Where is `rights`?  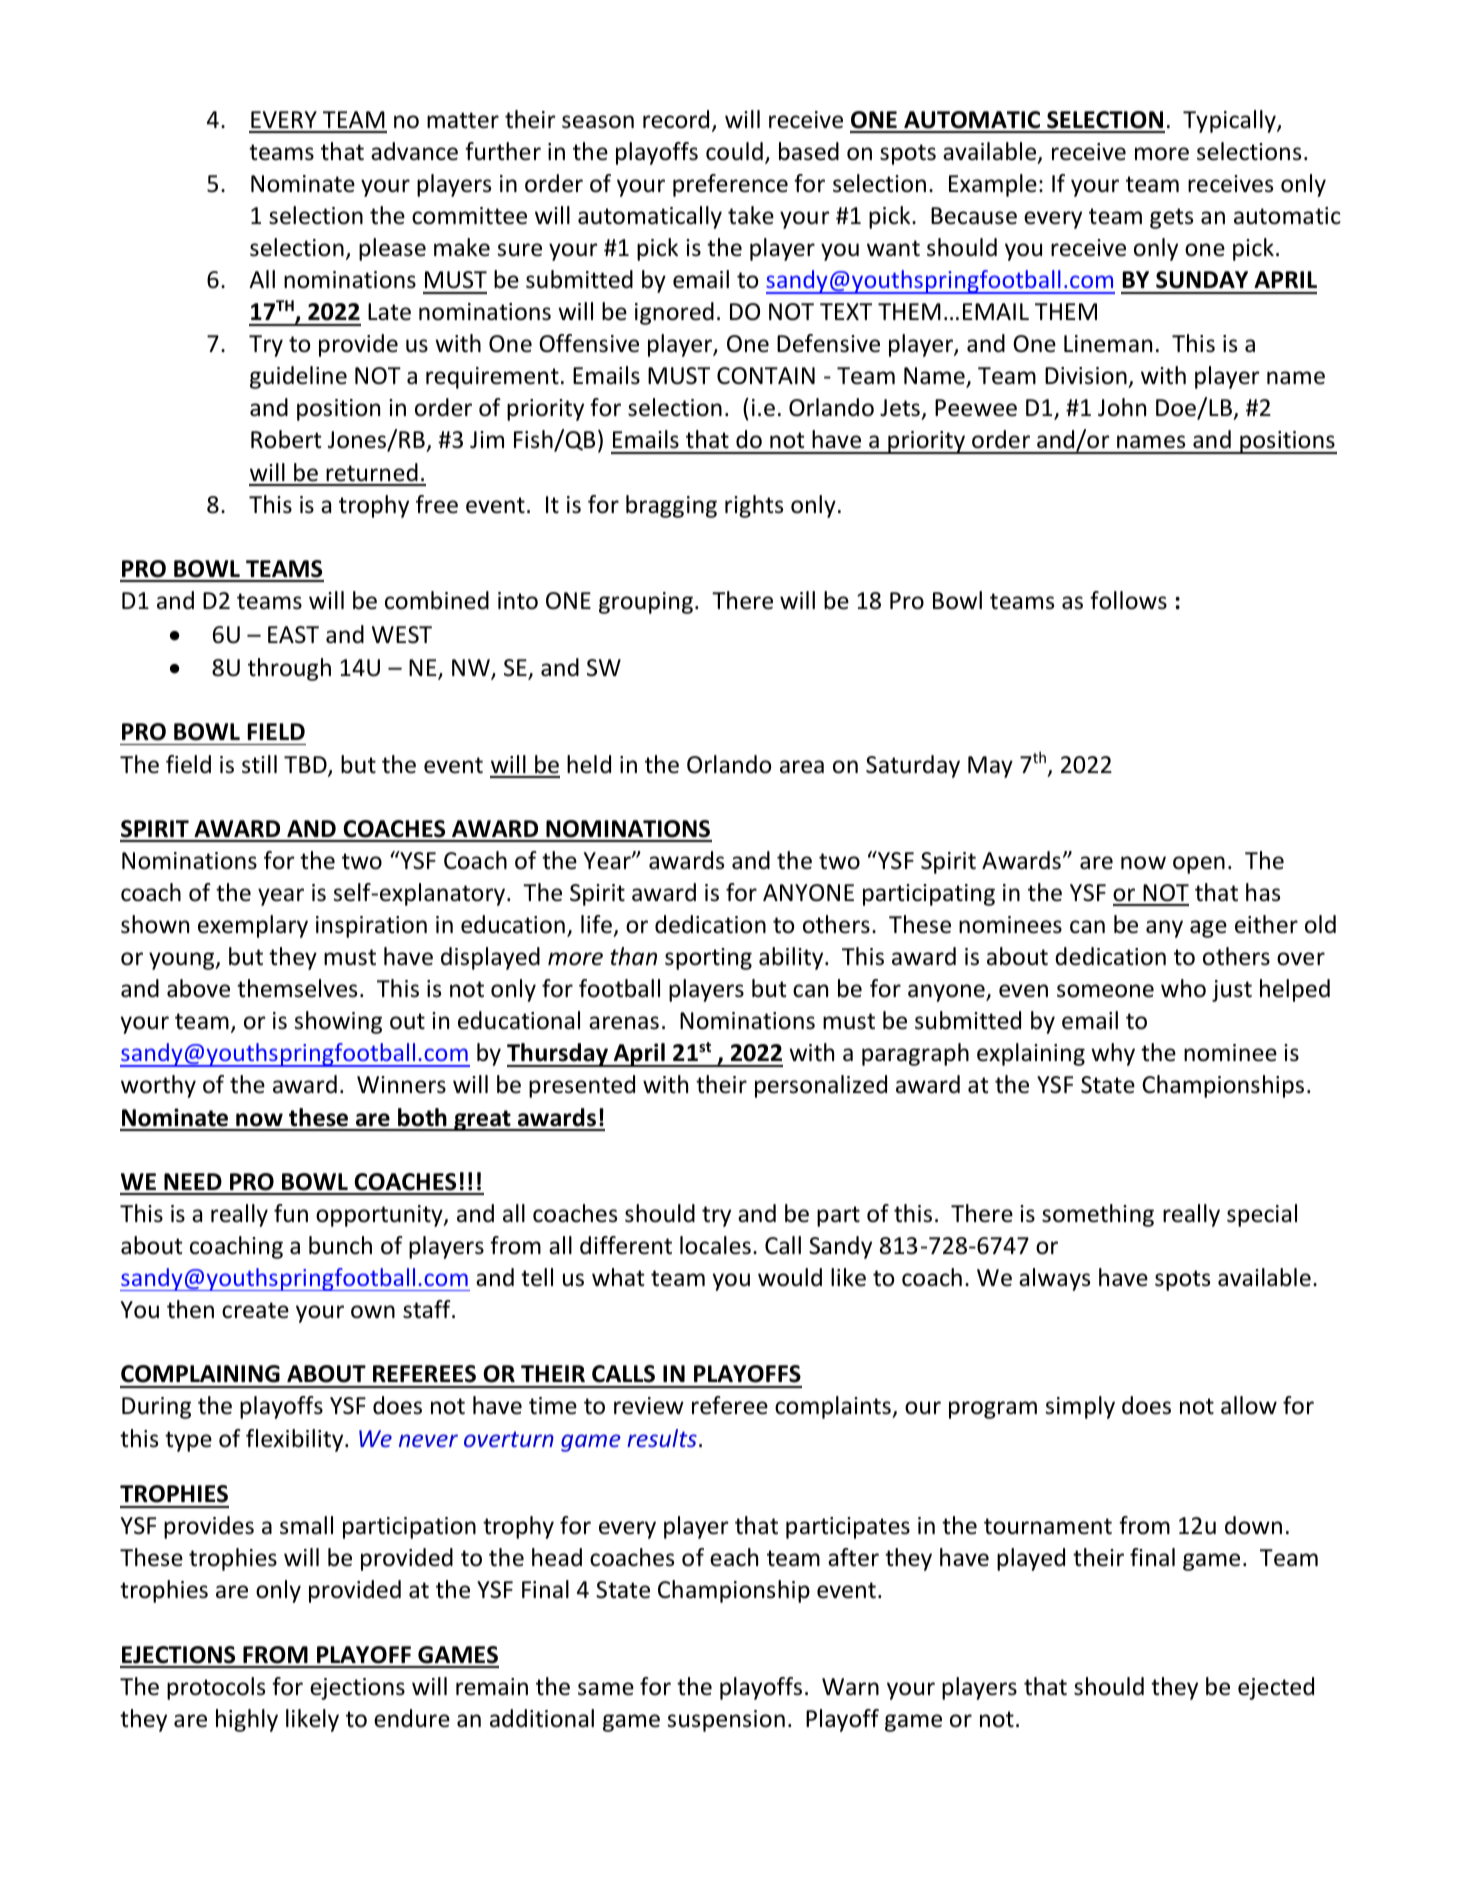
rights is located at coordinates (754, 506).
